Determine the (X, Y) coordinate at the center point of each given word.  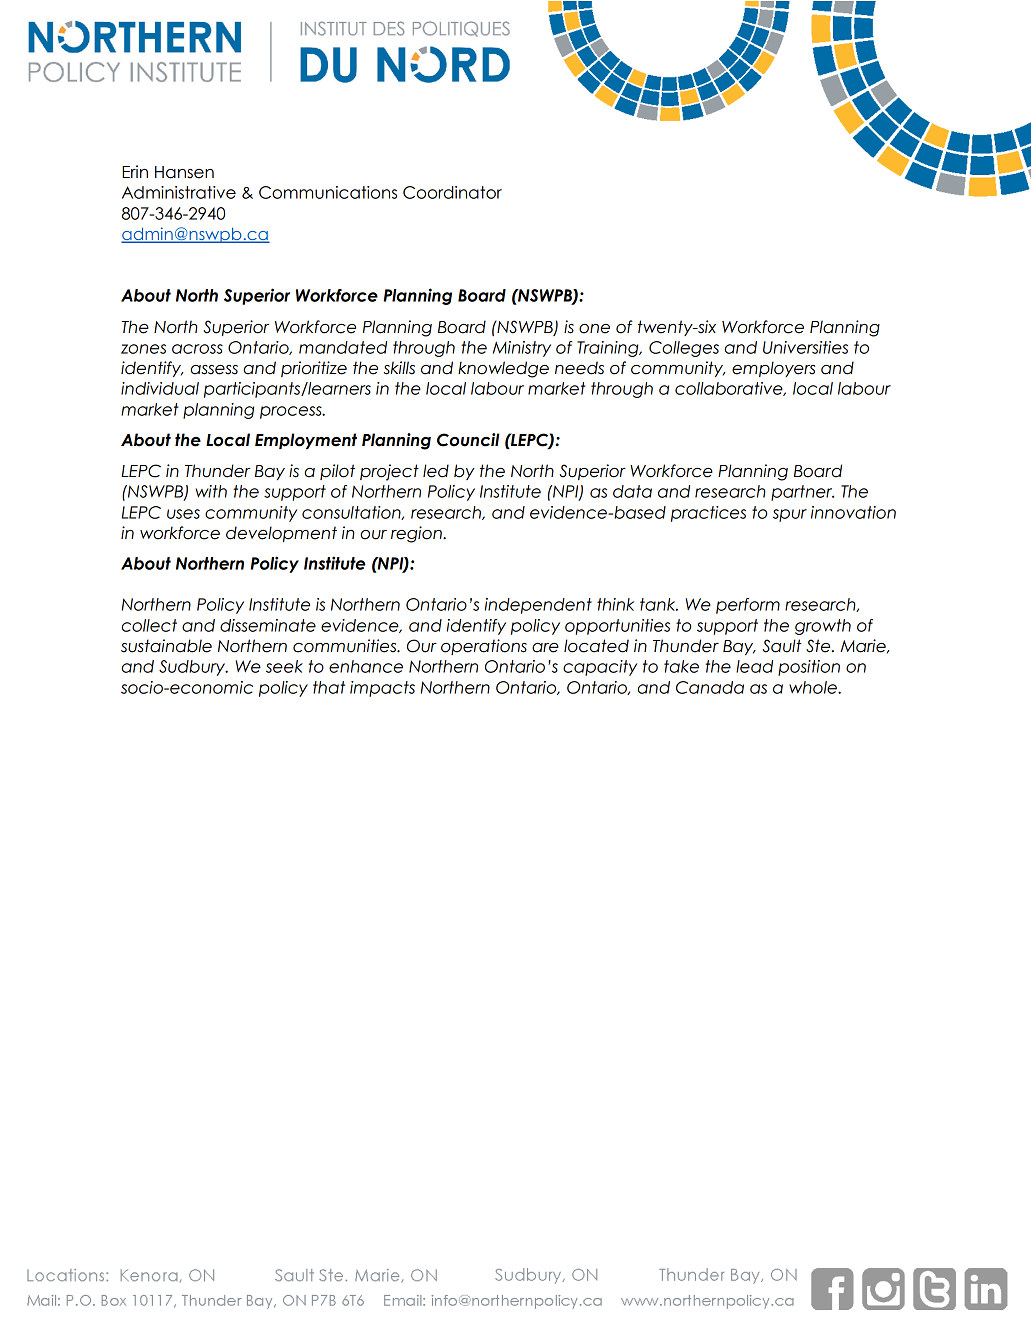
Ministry (522, 349)
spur (790, 515)
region (417, 534)
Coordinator (452, 192)
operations (484, 647)
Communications (328, 192)
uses (183, 514)
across (197, 349)
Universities (805, 347)
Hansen (184, 172)
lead (754, 666)
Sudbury (193, 668)
